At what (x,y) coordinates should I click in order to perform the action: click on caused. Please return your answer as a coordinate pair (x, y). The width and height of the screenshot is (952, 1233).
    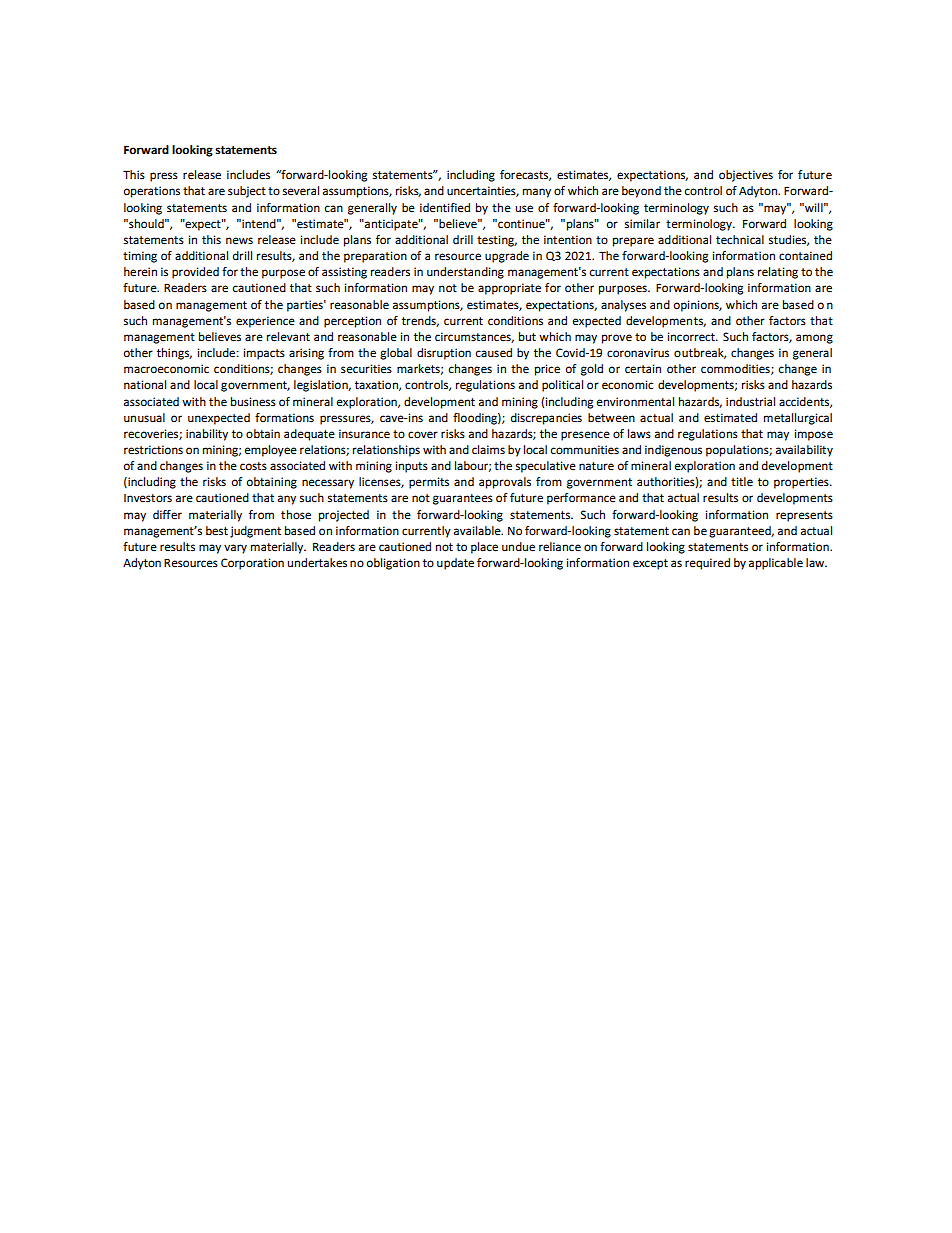
    Looking at the image, I should click on (494, 353).
